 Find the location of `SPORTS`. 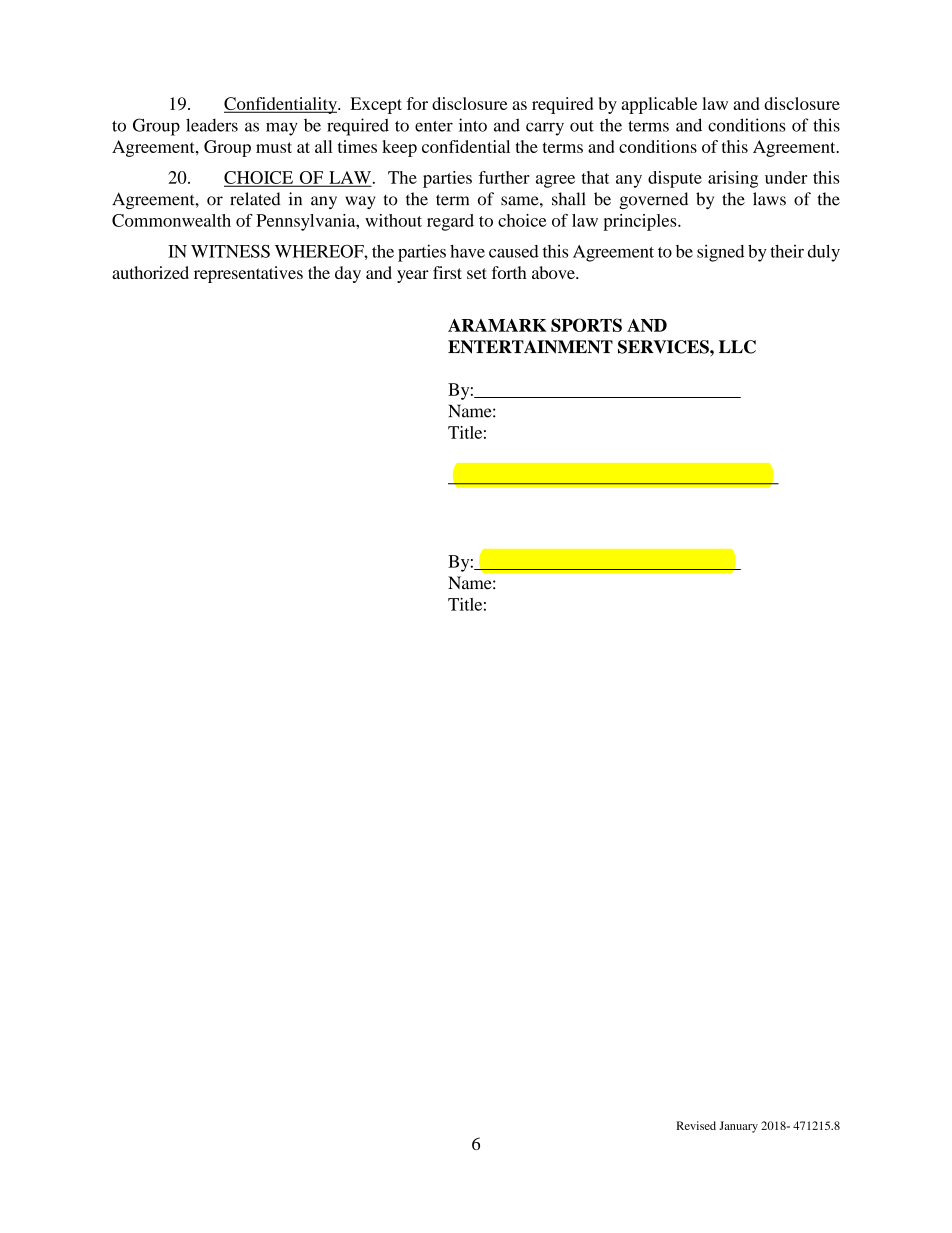

SPORTS is located at coordinates (586, 325).
